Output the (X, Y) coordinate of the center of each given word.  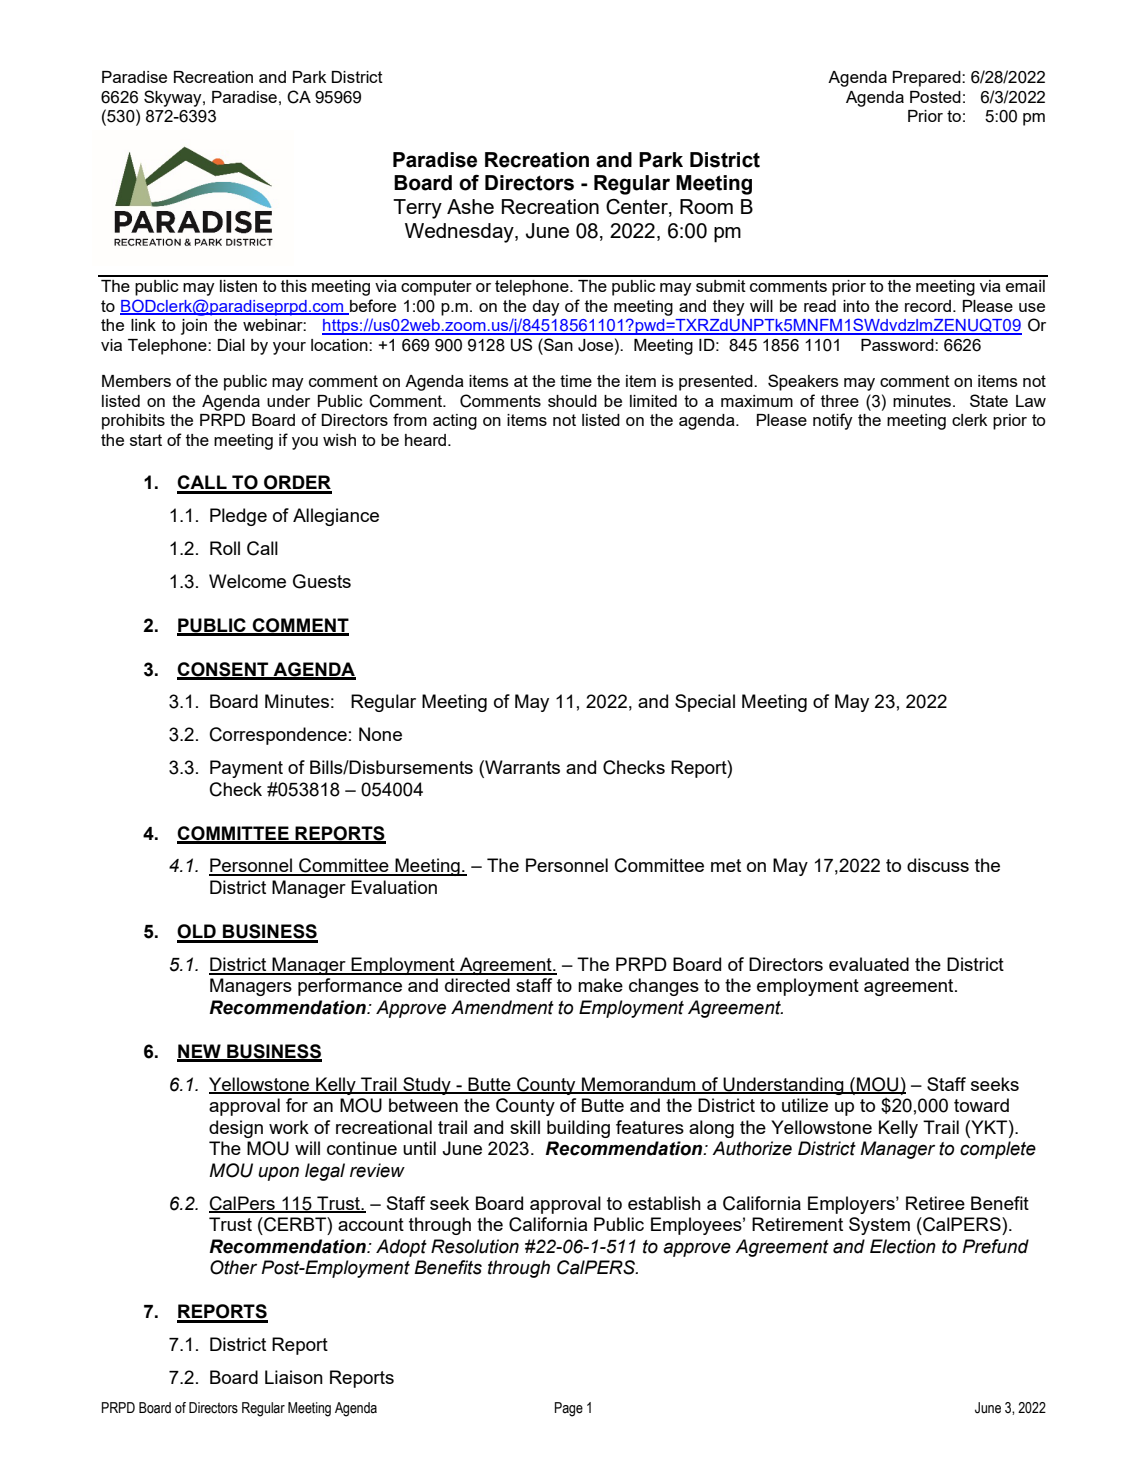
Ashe (470, 206)
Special (705, 703)
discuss (938, 865)
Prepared (928, 79)
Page (569, 1409)
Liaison (294, 1377)
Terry (417, 209)
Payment (246, 769)
